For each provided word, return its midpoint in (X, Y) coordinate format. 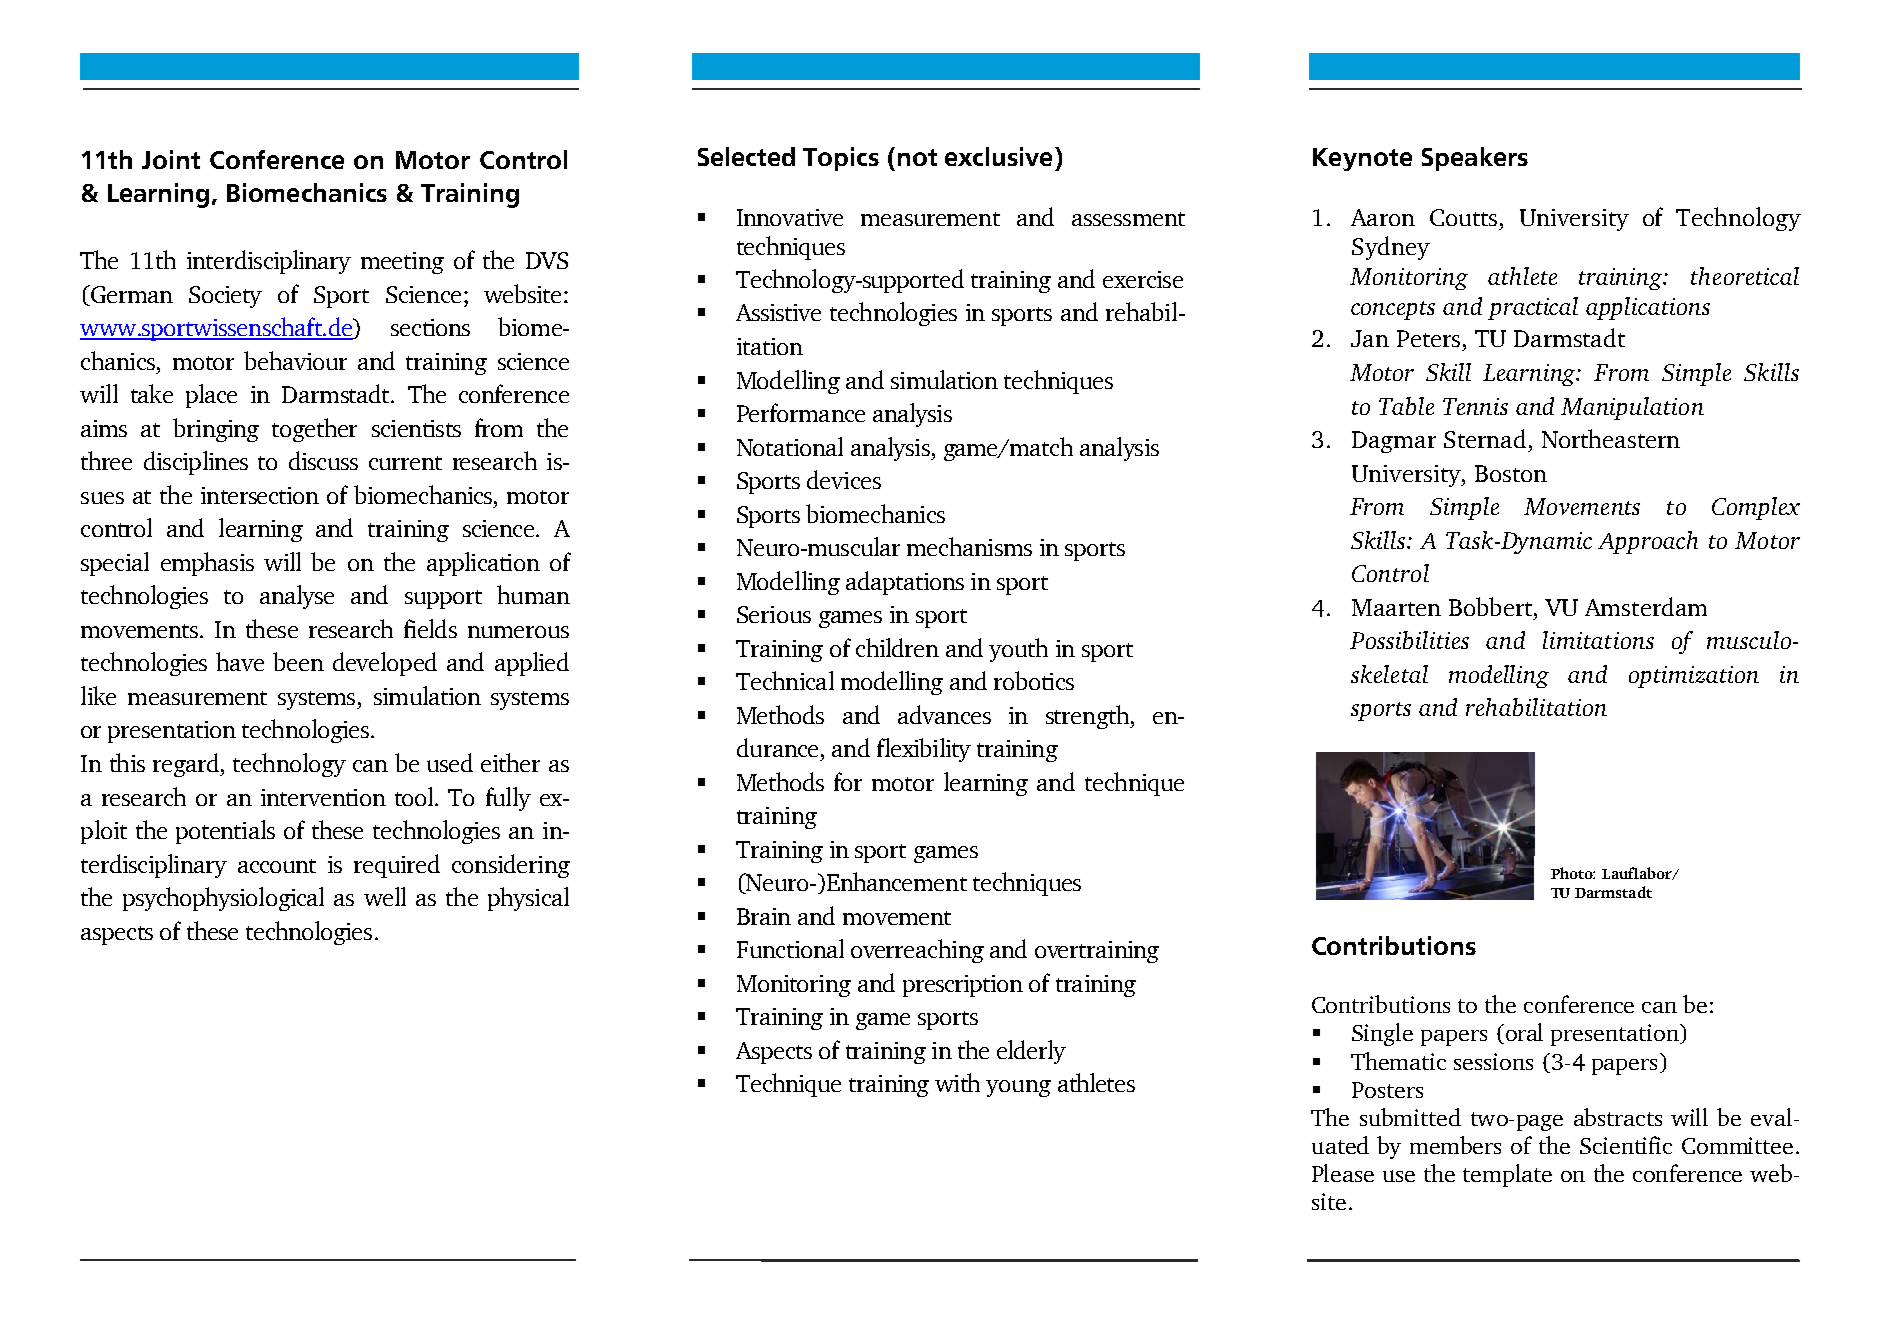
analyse (297, 597)
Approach (1648, 542)
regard (187, 765)
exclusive (998, 156)
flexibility (924, 750)
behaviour (295, 360)
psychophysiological (223, 899)
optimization (1694, 677)
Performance (801, 412)
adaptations (905, 583)
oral (1524, 1032)
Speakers (1475, 159)
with (957, 1082)
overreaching (917, 951)
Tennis (1475, 406)
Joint (171, 159)
